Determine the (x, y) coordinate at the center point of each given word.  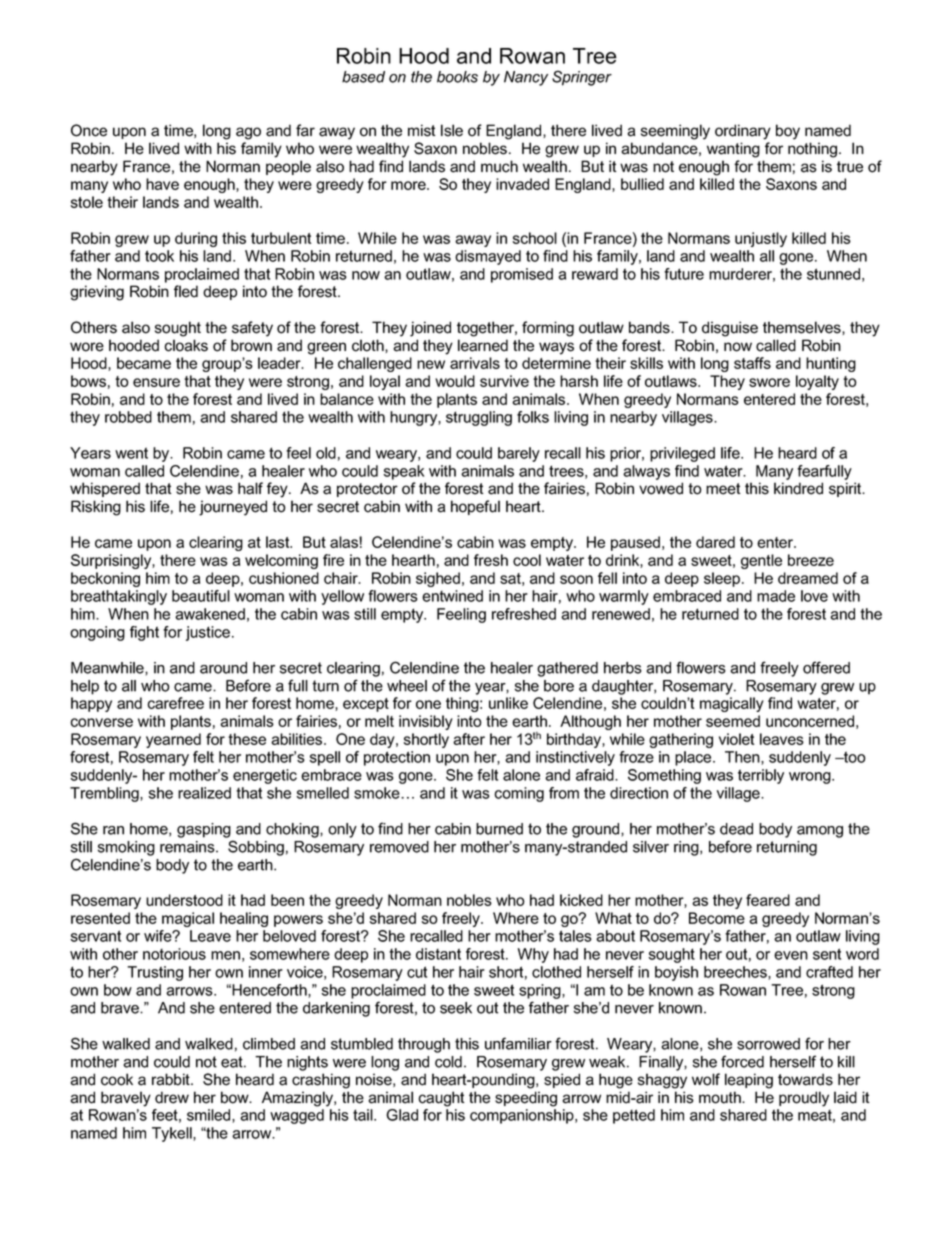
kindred (798, 488)
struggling (479, 418)
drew (172, 1097)
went (131, 453)
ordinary (743, 132)
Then (743, 758)
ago (248, 133)
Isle (452, 130)
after (469, 739)
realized (204, 793)
